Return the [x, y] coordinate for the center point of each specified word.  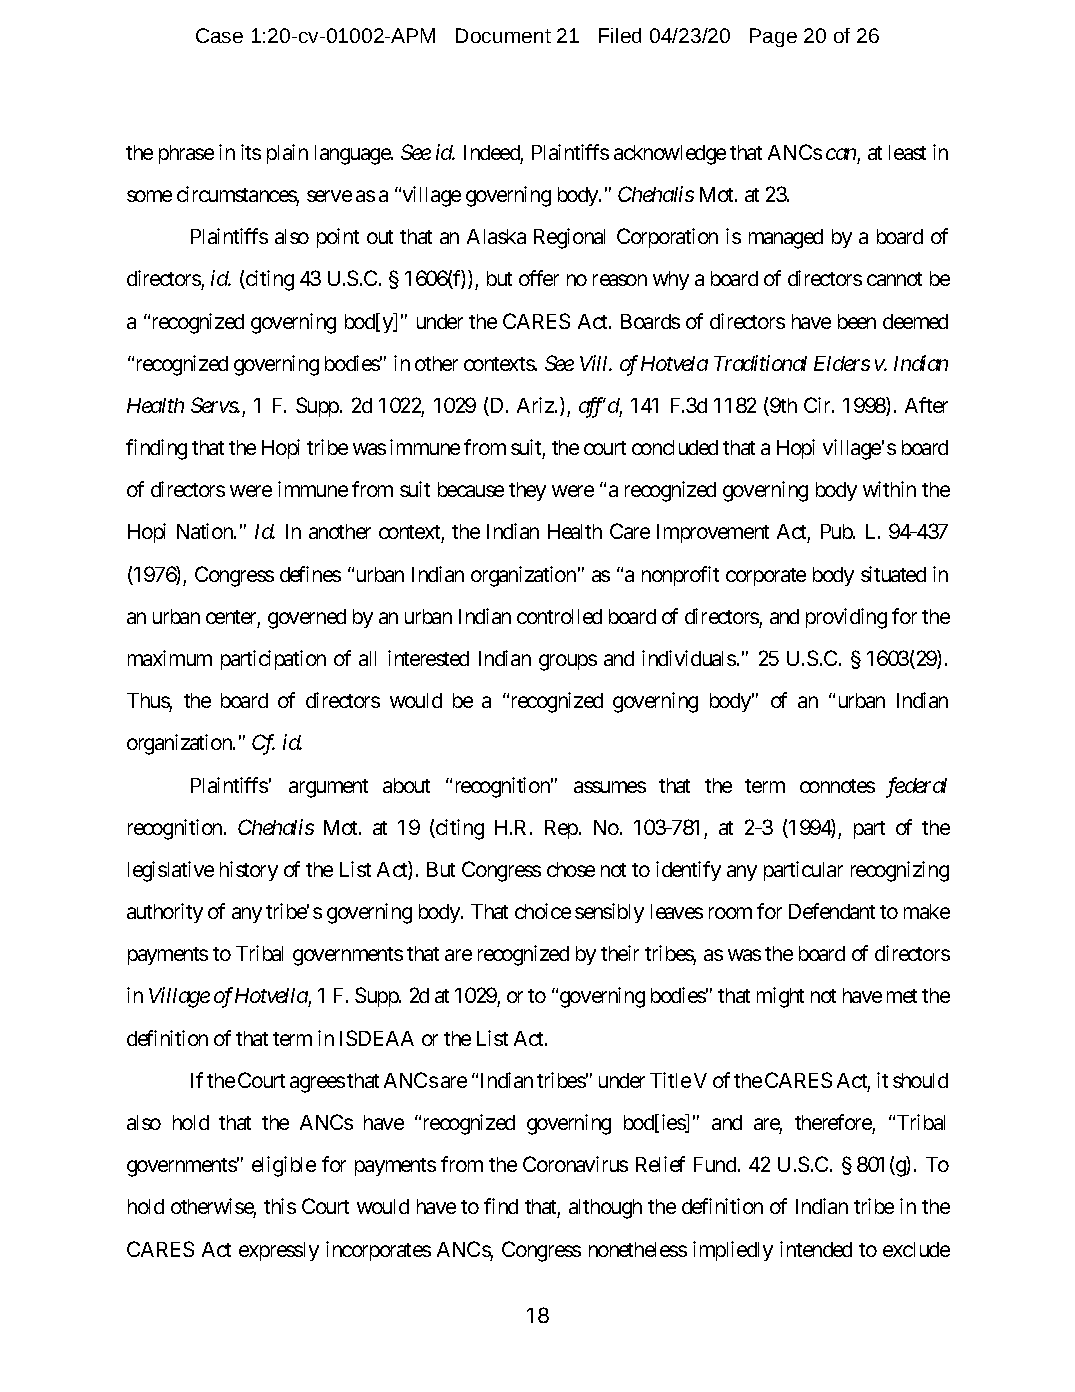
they [527, 491]
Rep [561, 829]
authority [165, 913]
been [857, 321]
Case [219, 35]
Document [503, 35]
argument [328, 788]
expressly [279, 1251]
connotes [837, 786]
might [780, 997]
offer [539, 278]
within [889, 489]
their [620, 953]
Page [773, 37]
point [338, 238]
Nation [206, 531]
